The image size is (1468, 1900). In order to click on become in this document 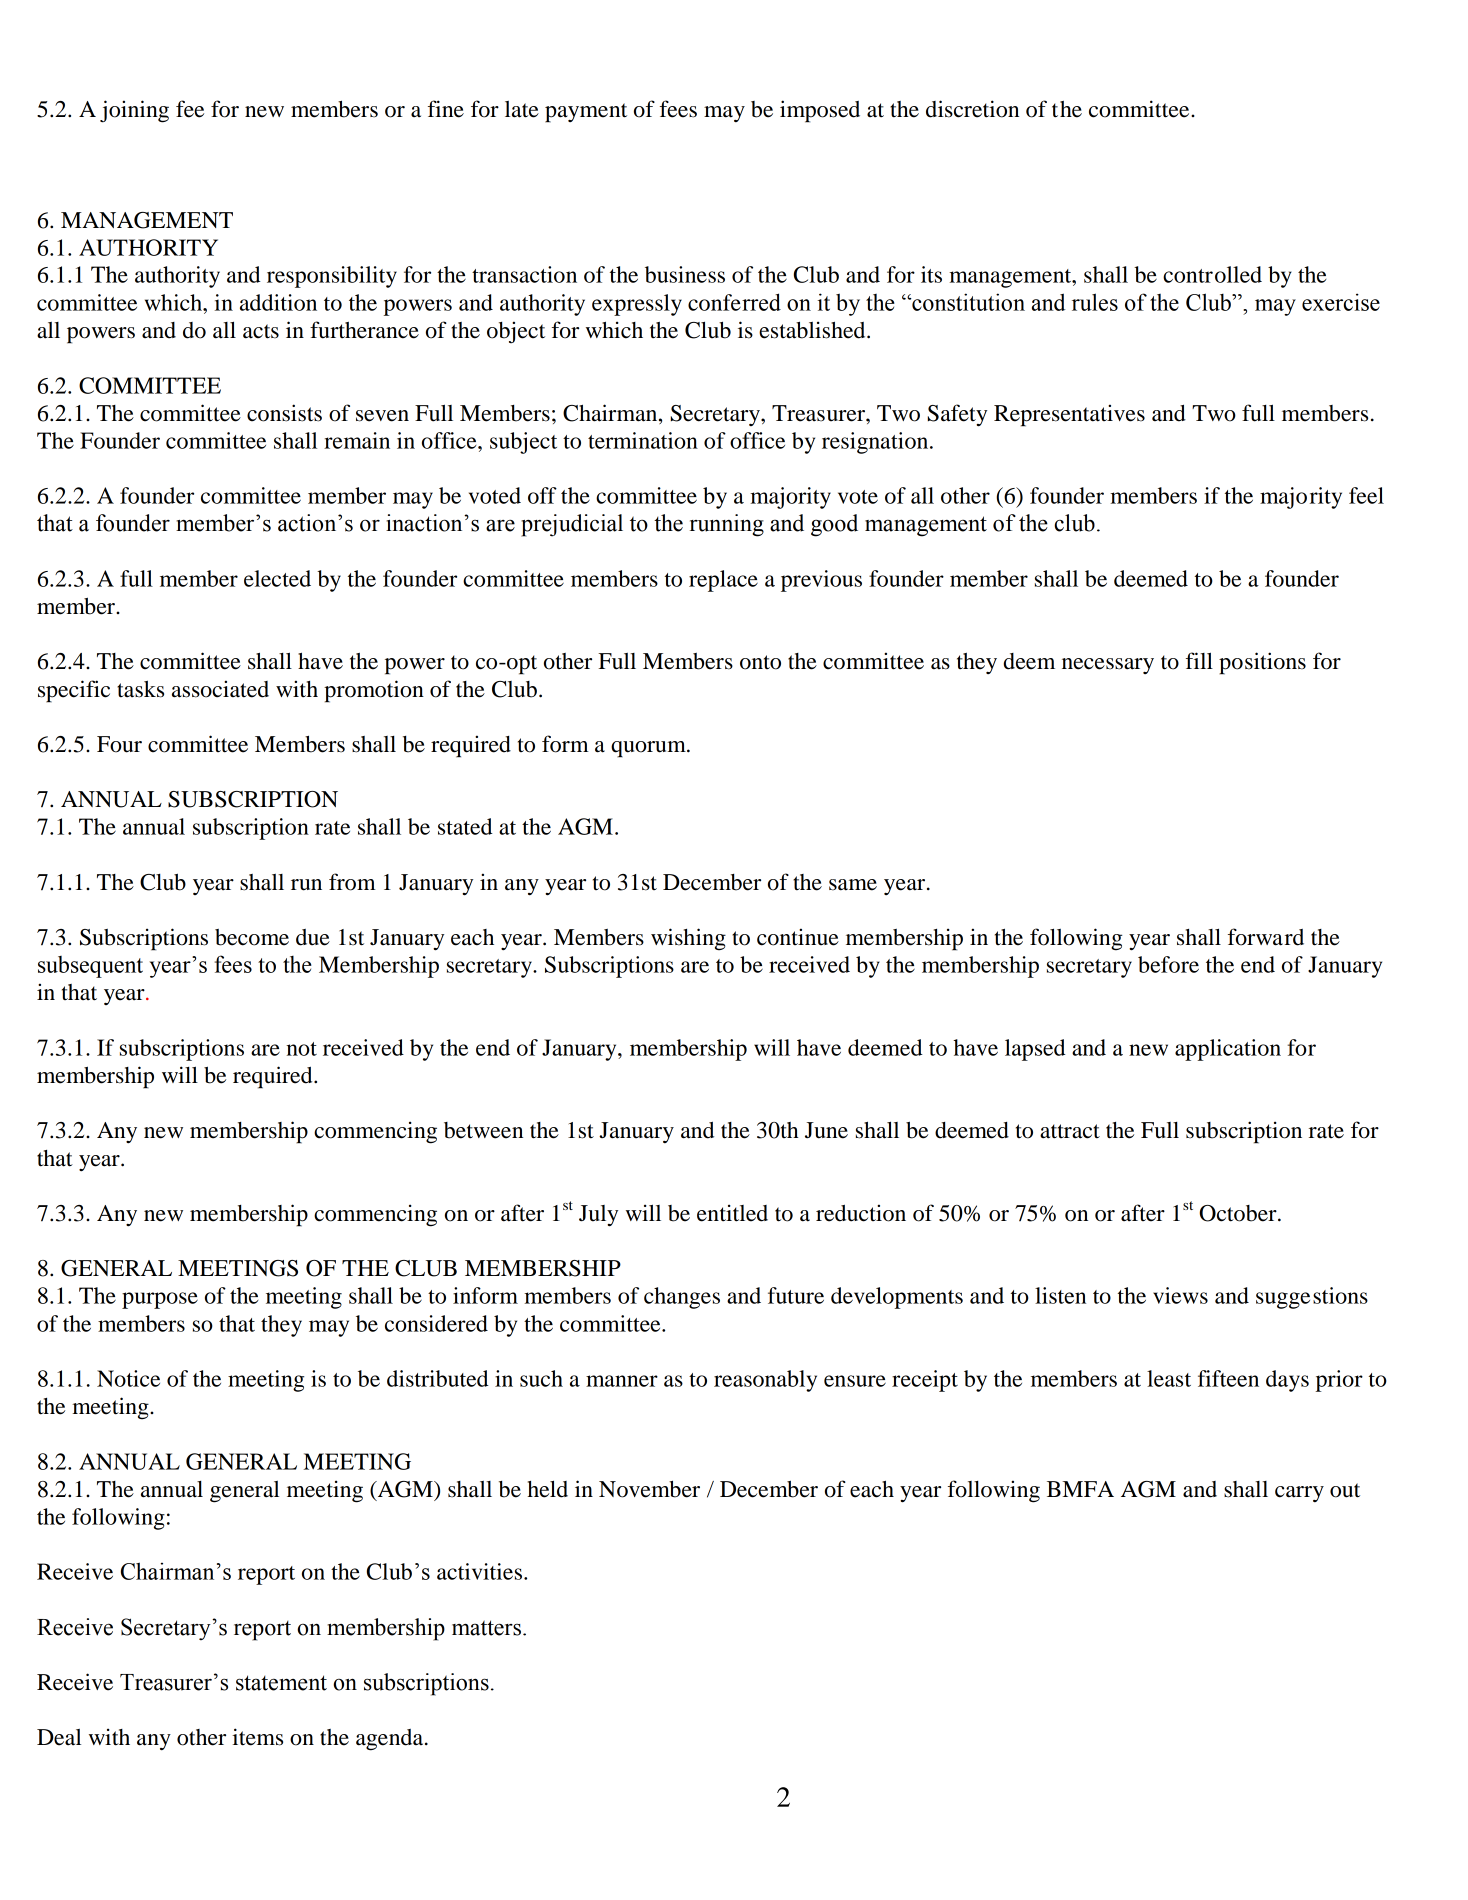, I will do `click(252, 937)`.
